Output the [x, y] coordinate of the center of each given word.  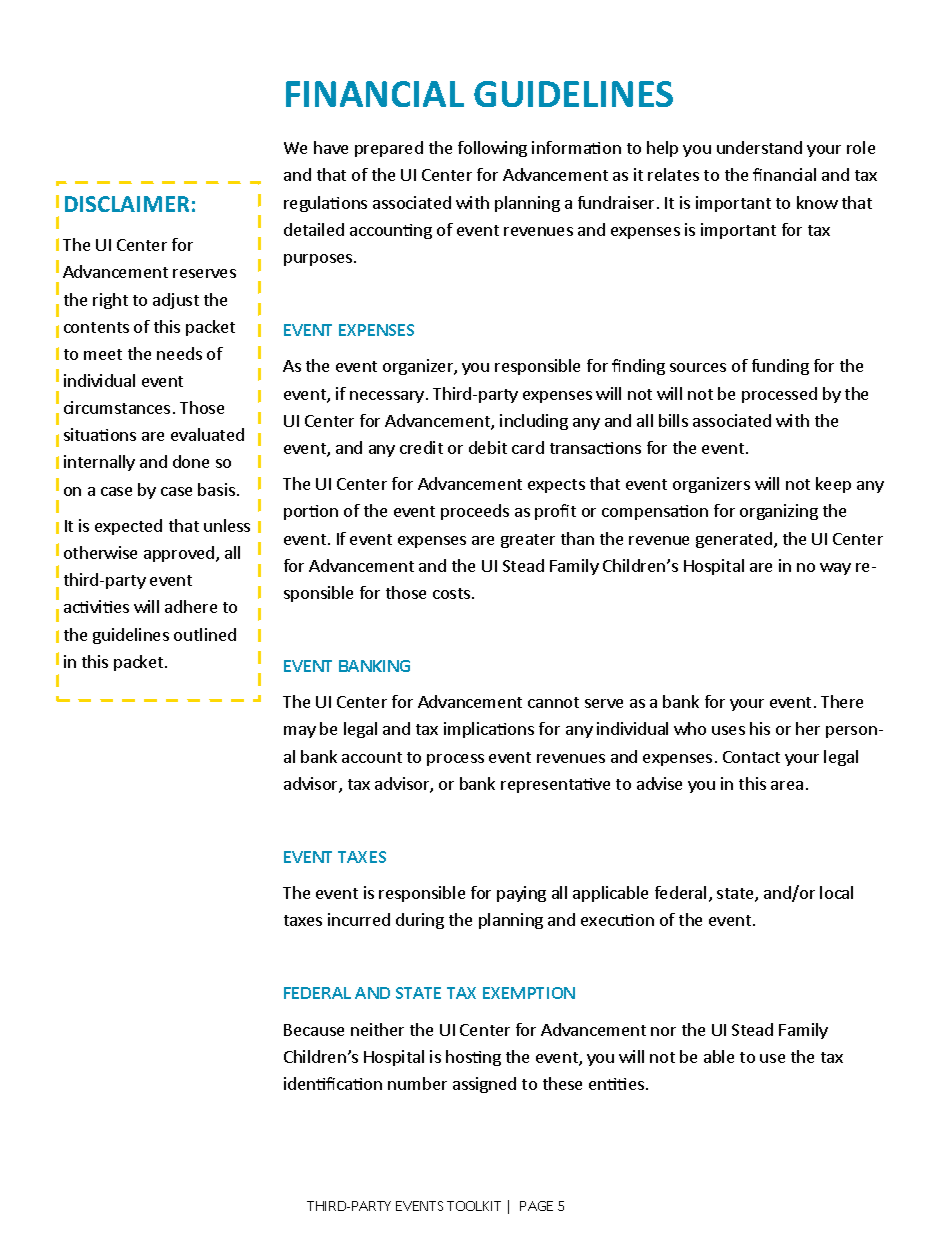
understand [759, 147]
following [492, 149]
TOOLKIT [474, 1206]
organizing [779, 512]
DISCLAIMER [127, 204]
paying [521, 894]
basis [216, 489]
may [300, 732]
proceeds [475, 512]
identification [333, 1083]
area [787, 785]
